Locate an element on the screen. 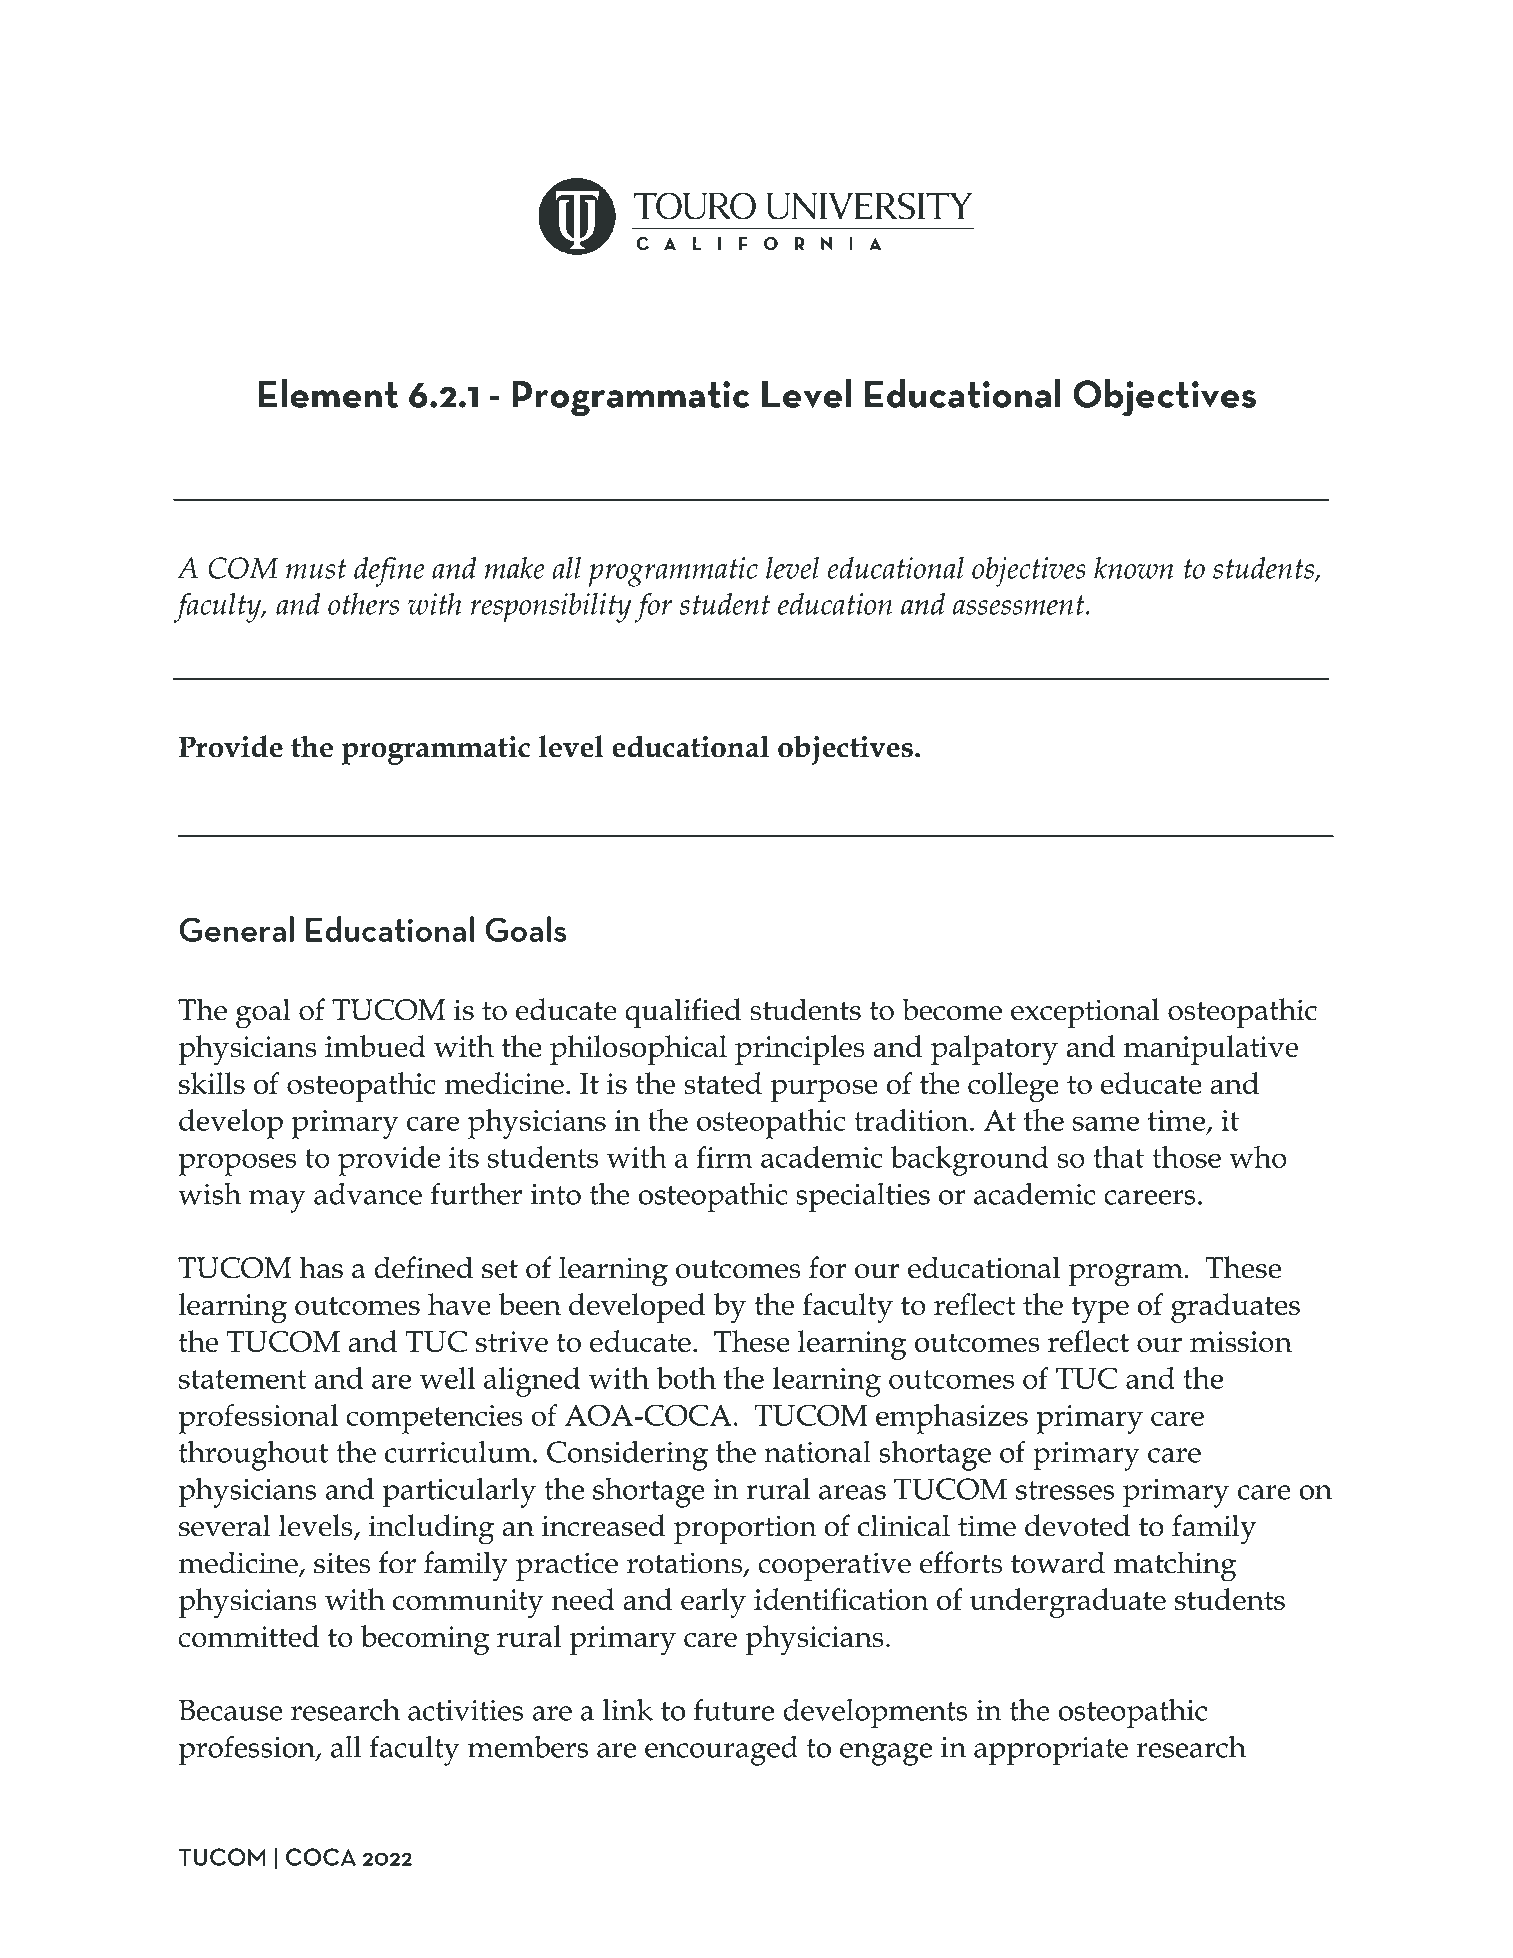 This screenshot has height=1958, width=1513. stated is located at coordinates (723, 1083).
